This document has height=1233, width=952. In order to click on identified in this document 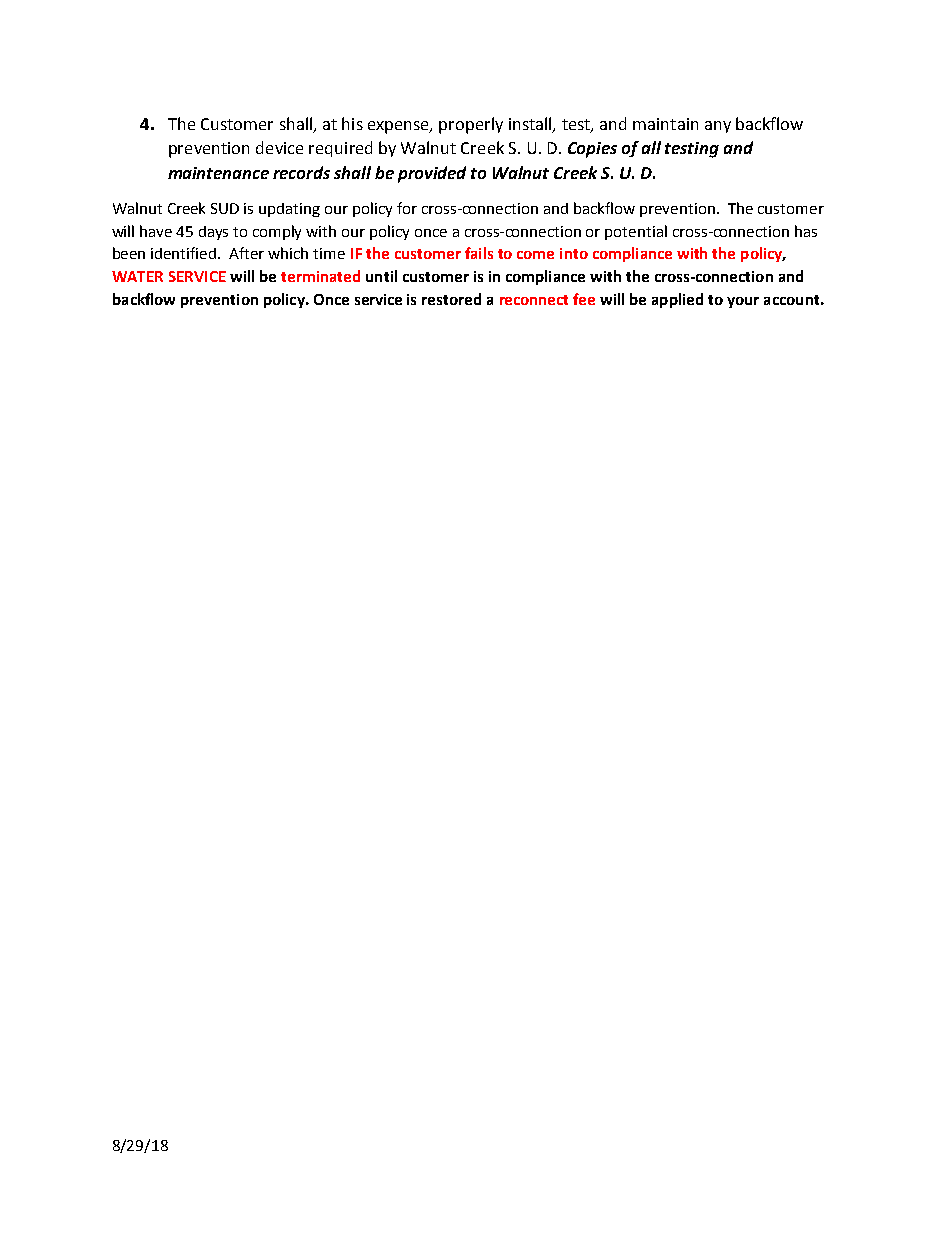, I will do `click(185, 253)`.
